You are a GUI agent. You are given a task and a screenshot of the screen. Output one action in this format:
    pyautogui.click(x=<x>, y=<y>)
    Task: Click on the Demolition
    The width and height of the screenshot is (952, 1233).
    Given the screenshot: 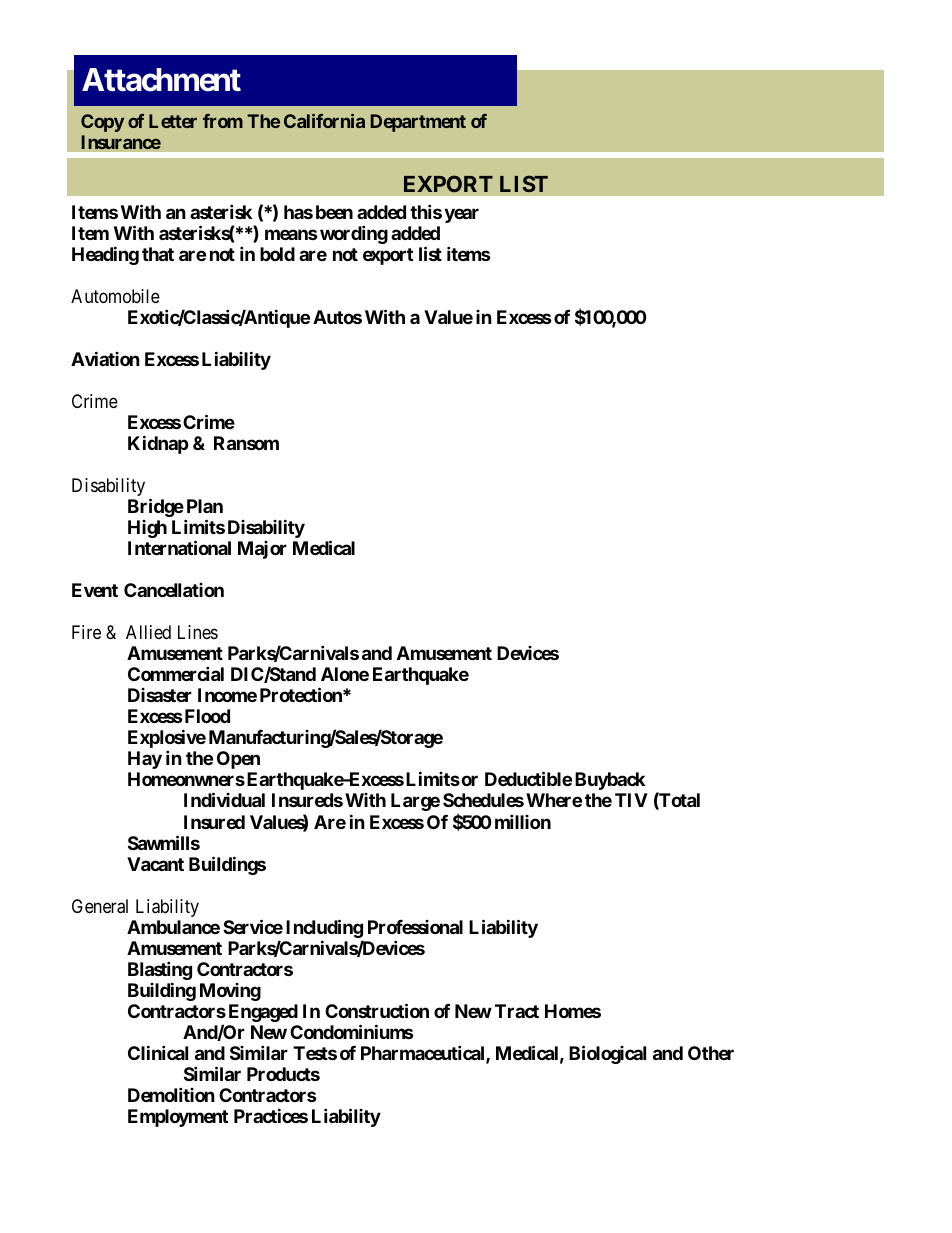 What is the action you would take?
    pyautogui.click(x=171, y=1094)
